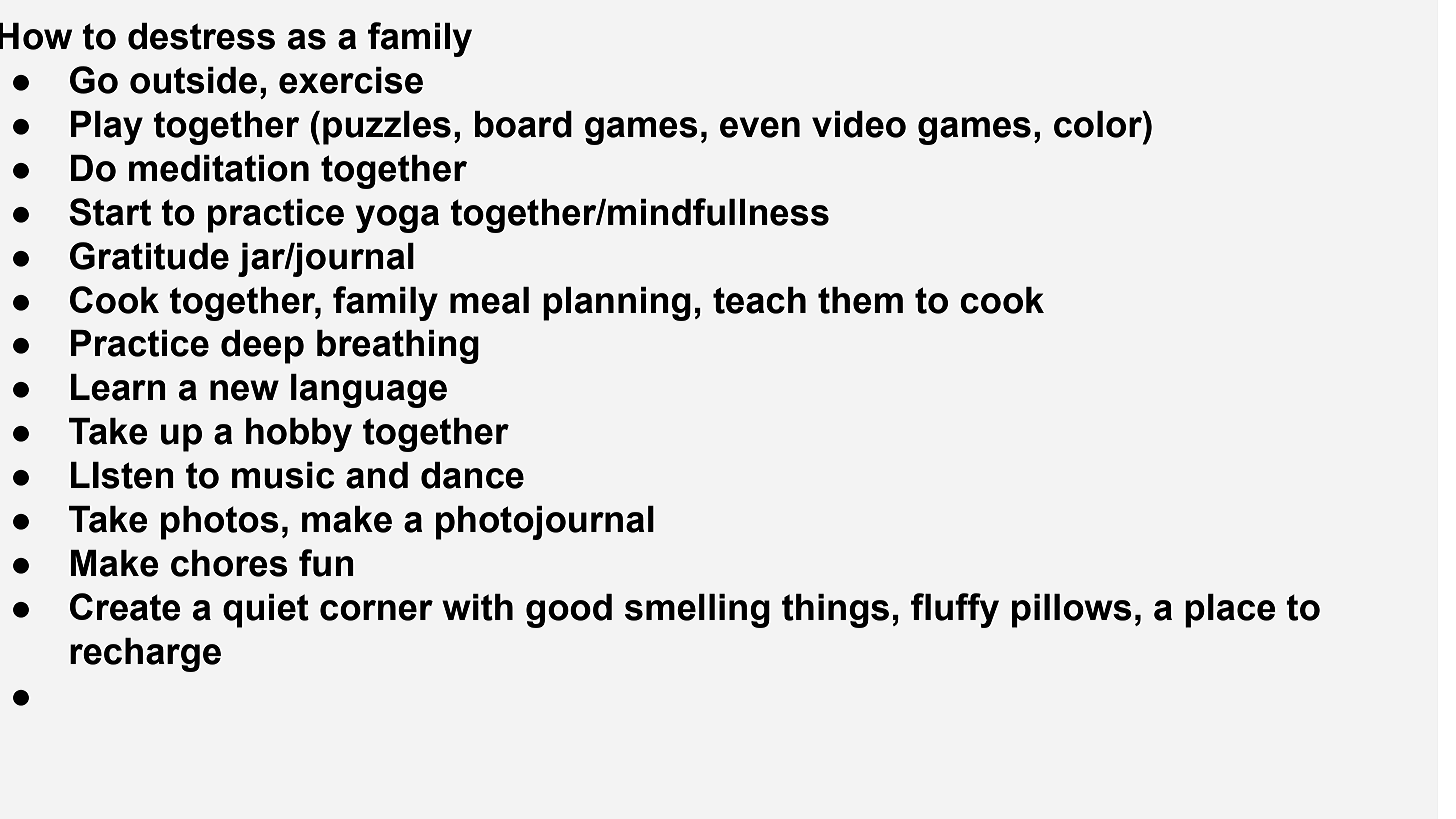 This document has height=819, width=1456. I want to click on yoga, so click(397, 219).
